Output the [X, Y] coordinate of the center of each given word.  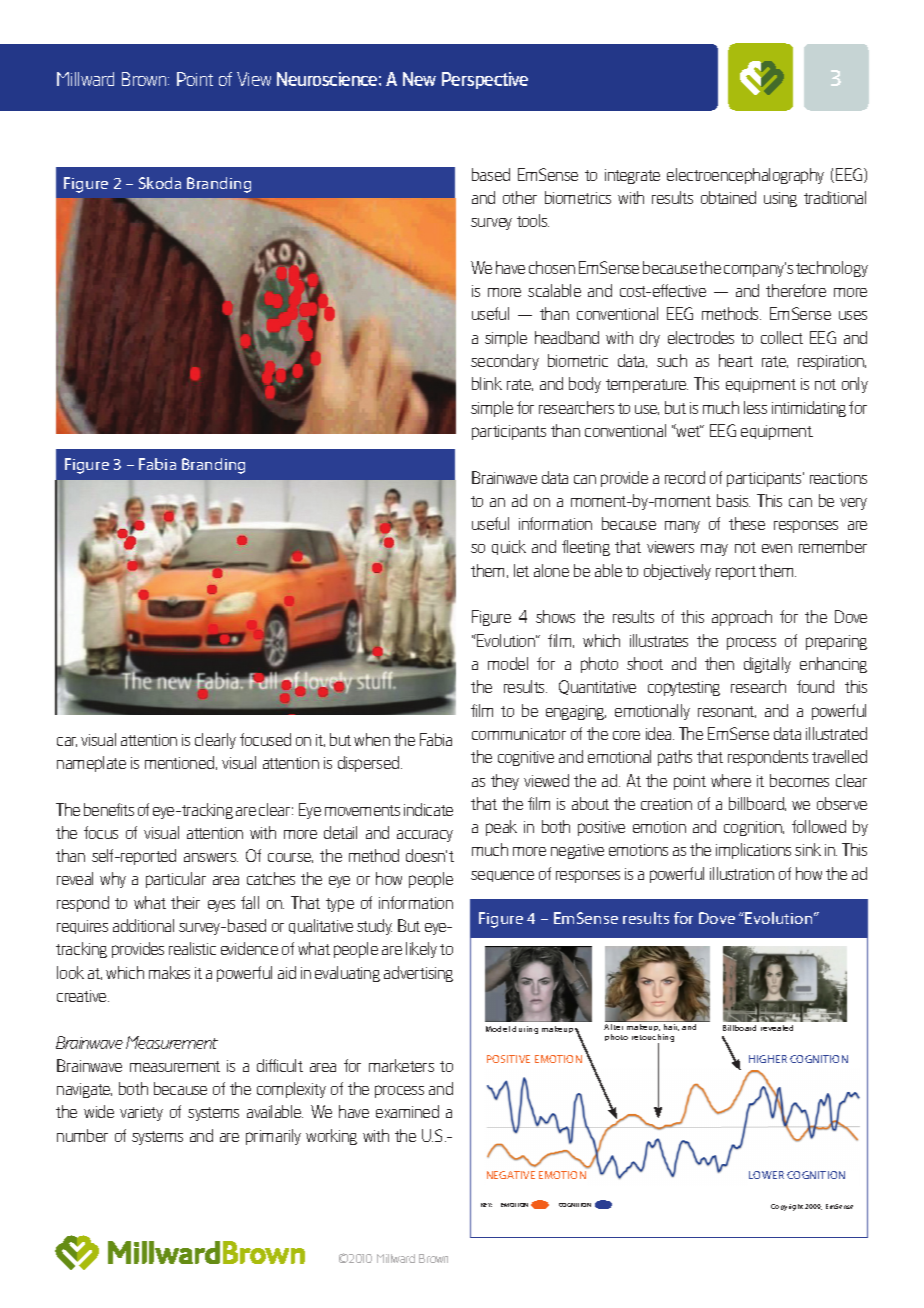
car [67, 742]
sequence [502, 876]
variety [141, 1113]
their [185, 902]
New [419, 79]
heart [736, 360]
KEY [486, 1205]
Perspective [485, 80]
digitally [767, 665]
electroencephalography [745, 176]
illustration [742, 873]
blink [487, 383]
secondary [505, 362]
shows [555, 616]
